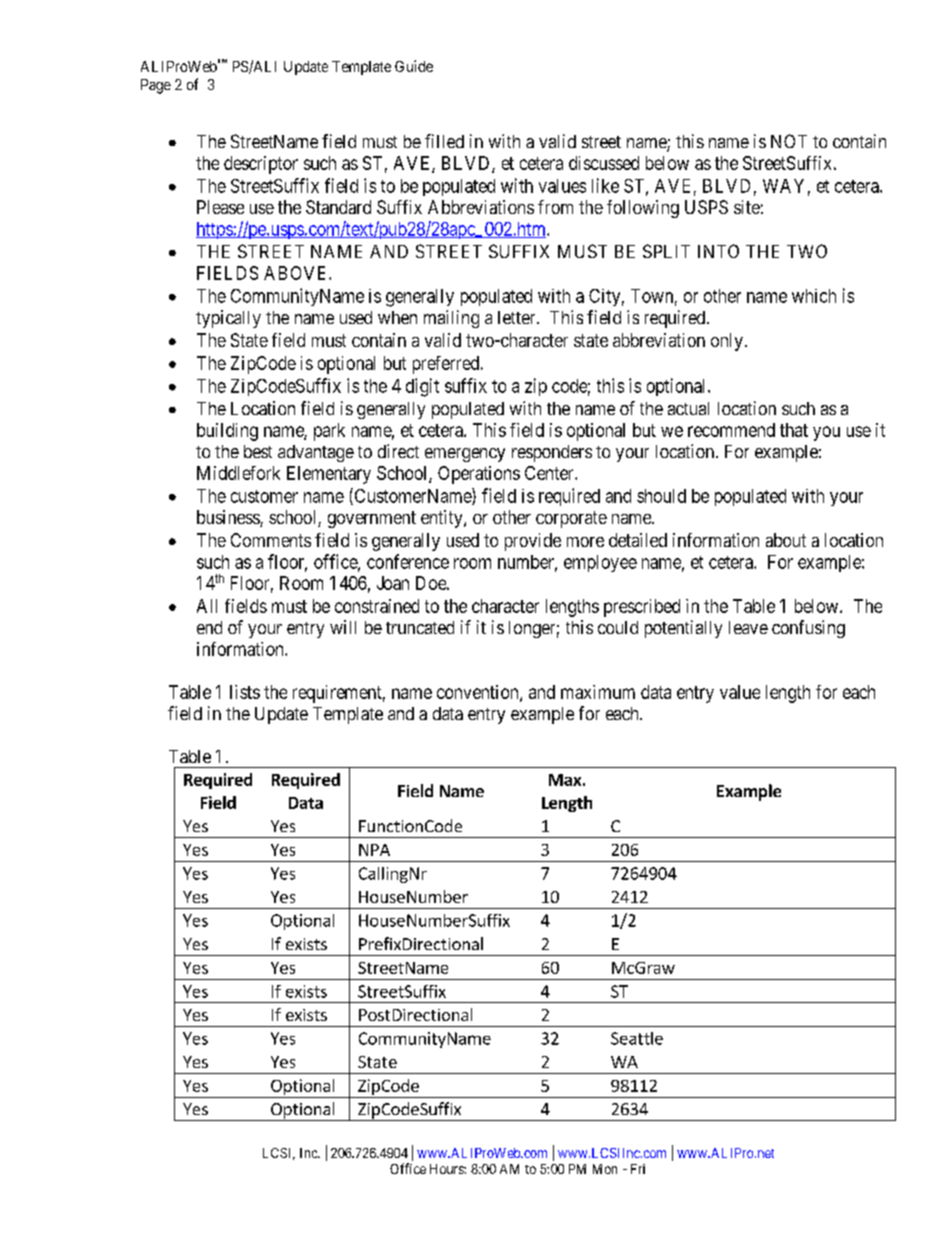 The width and height of the screenshot is (952, 1233). I want to click on Seattle, so click(637, 1038).
